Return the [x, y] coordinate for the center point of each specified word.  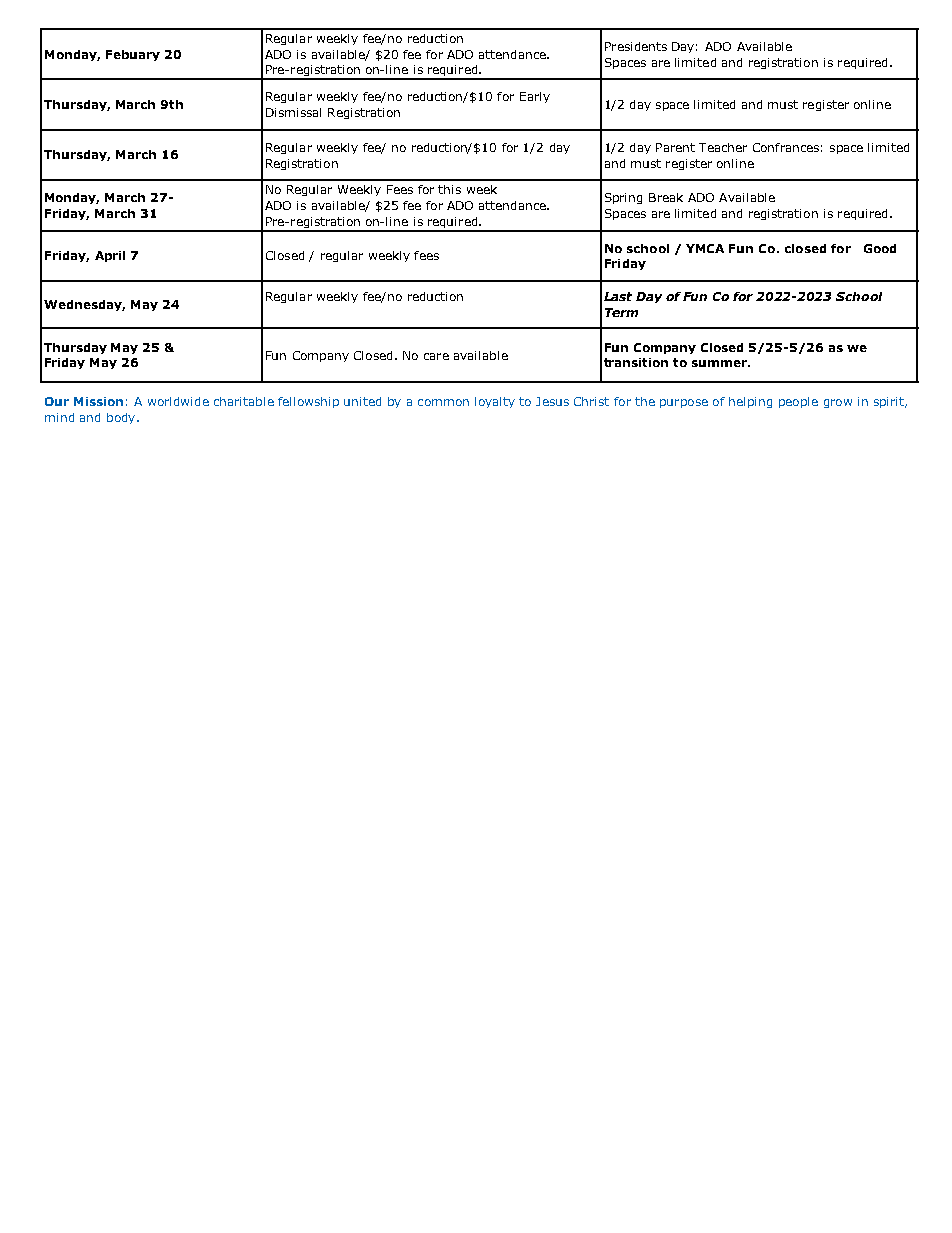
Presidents [636, 46]
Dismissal [293, 112]
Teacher [723, 147]
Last [618, 296]
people [798, 402]
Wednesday [84, 305]
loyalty [495, 402]
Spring [623, 198]
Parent [675, 147]
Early [535, 97]
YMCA [705, 248]
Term [621, 312]
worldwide [178, 401]
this [449, 189]
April [110, 256]
